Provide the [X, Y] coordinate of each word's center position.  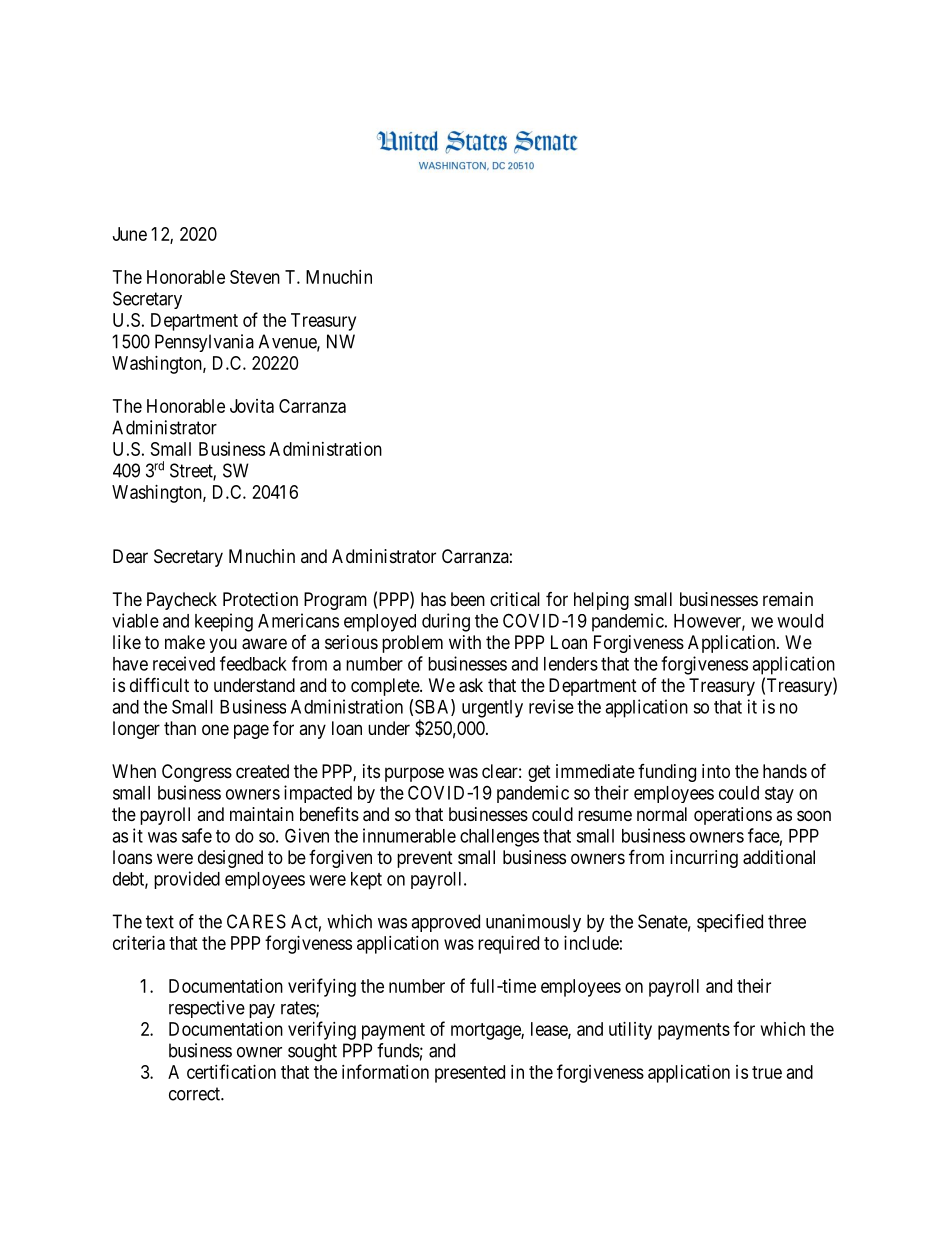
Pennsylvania [204, 343]
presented [470, 1074]
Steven [255, 277]
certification [231, 1071]
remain [788, 599]
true [767, 1072]
